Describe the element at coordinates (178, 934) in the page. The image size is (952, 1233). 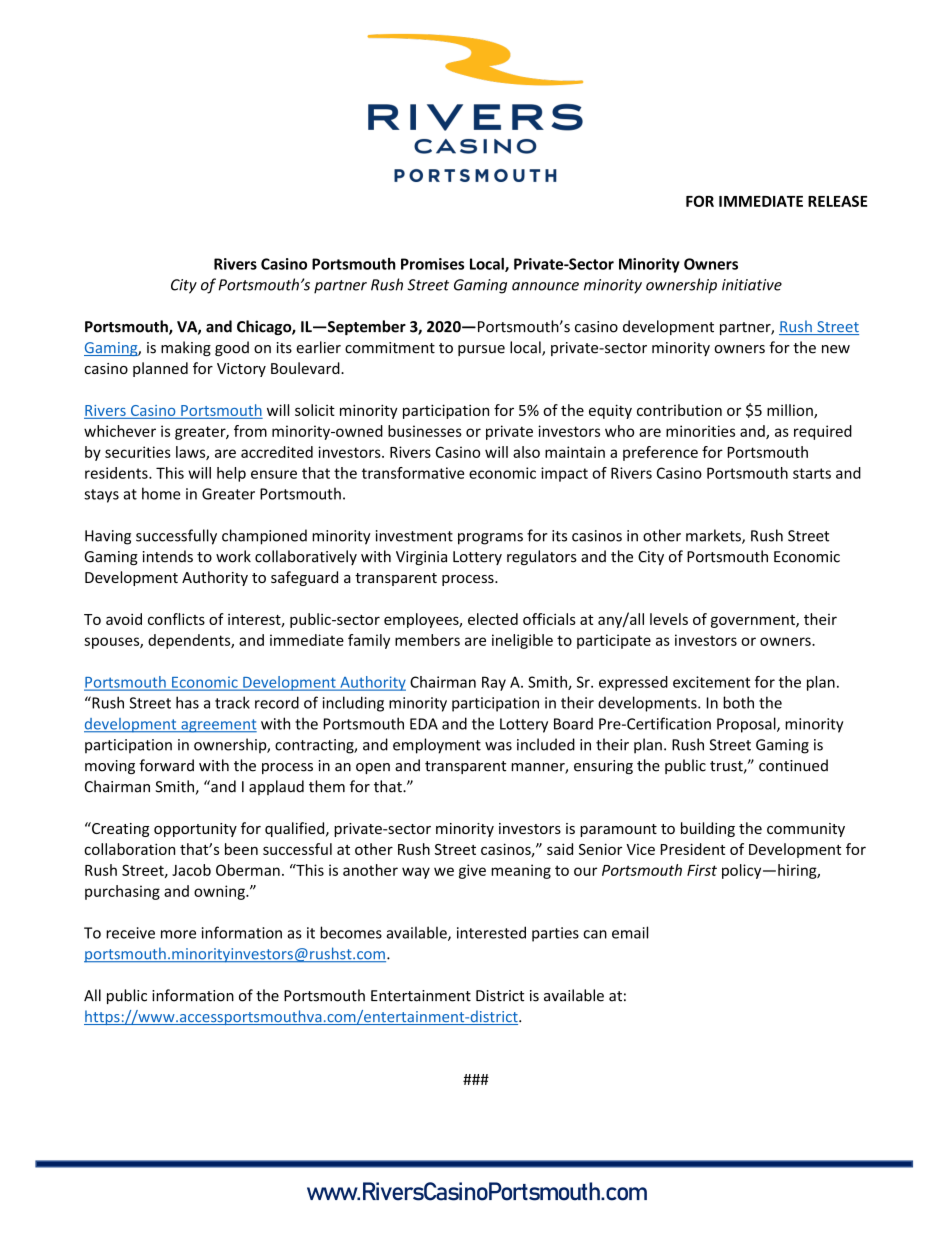
I see `more` at that location.
